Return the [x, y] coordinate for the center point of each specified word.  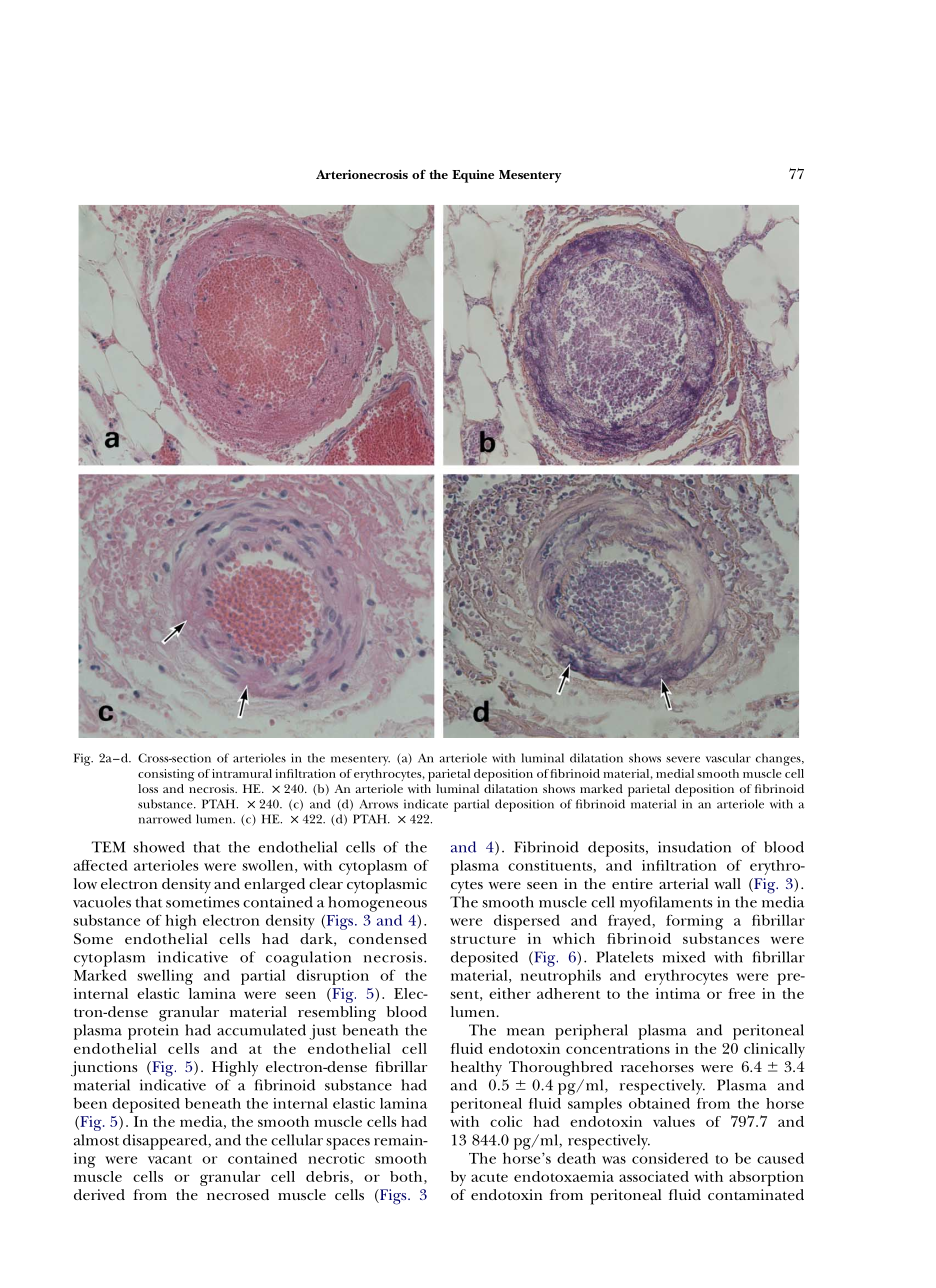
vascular [728, 758]
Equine [473, 176]
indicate [426, 804]
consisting [166, 775]
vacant [170, 1159]
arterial [683, 883]
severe [683, 759]
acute [489, 1177]
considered [670, 1158]
